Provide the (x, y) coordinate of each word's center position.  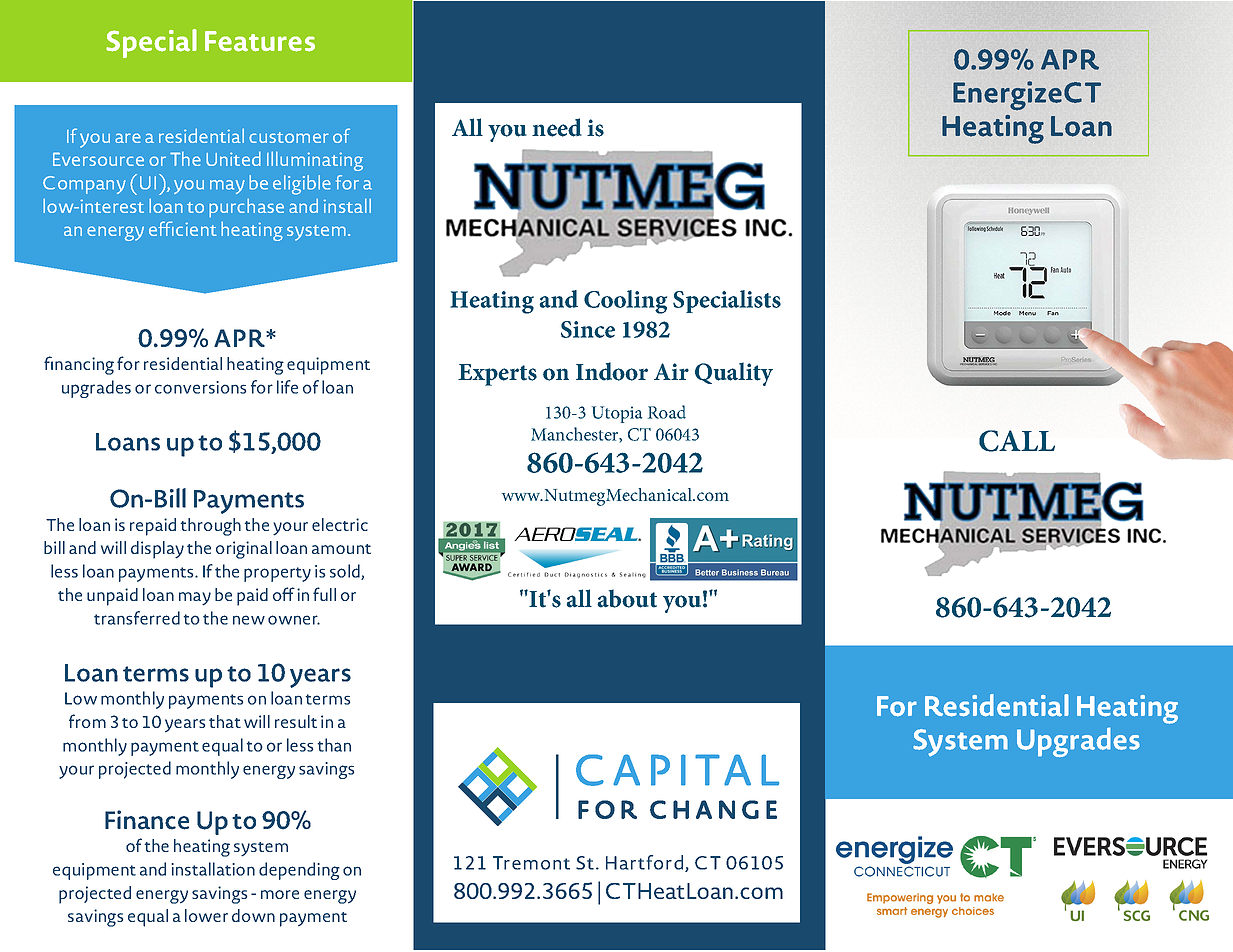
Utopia (617, 414)
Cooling (625, 302)
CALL (1017, 441)
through (211, 527)
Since (588, 329)
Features (260, 41)
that (225, 721)
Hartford (644, 862)
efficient (183, 228)
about (627, 598)
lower (206, 915)
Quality (734, 374)
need (557, 127)
